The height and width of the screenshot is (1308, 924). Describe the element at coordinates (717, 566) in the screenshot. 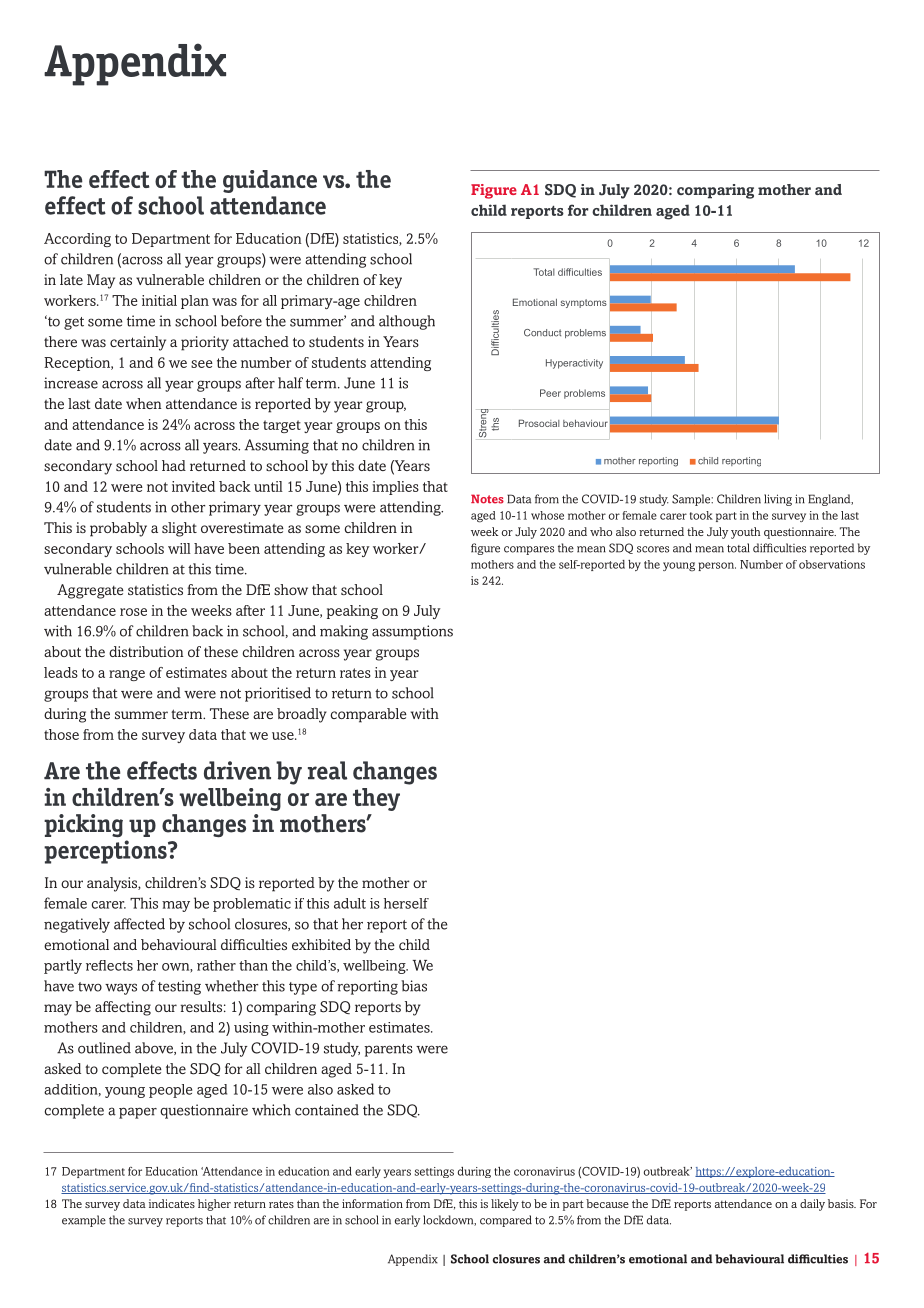

I see `person` at that location.
